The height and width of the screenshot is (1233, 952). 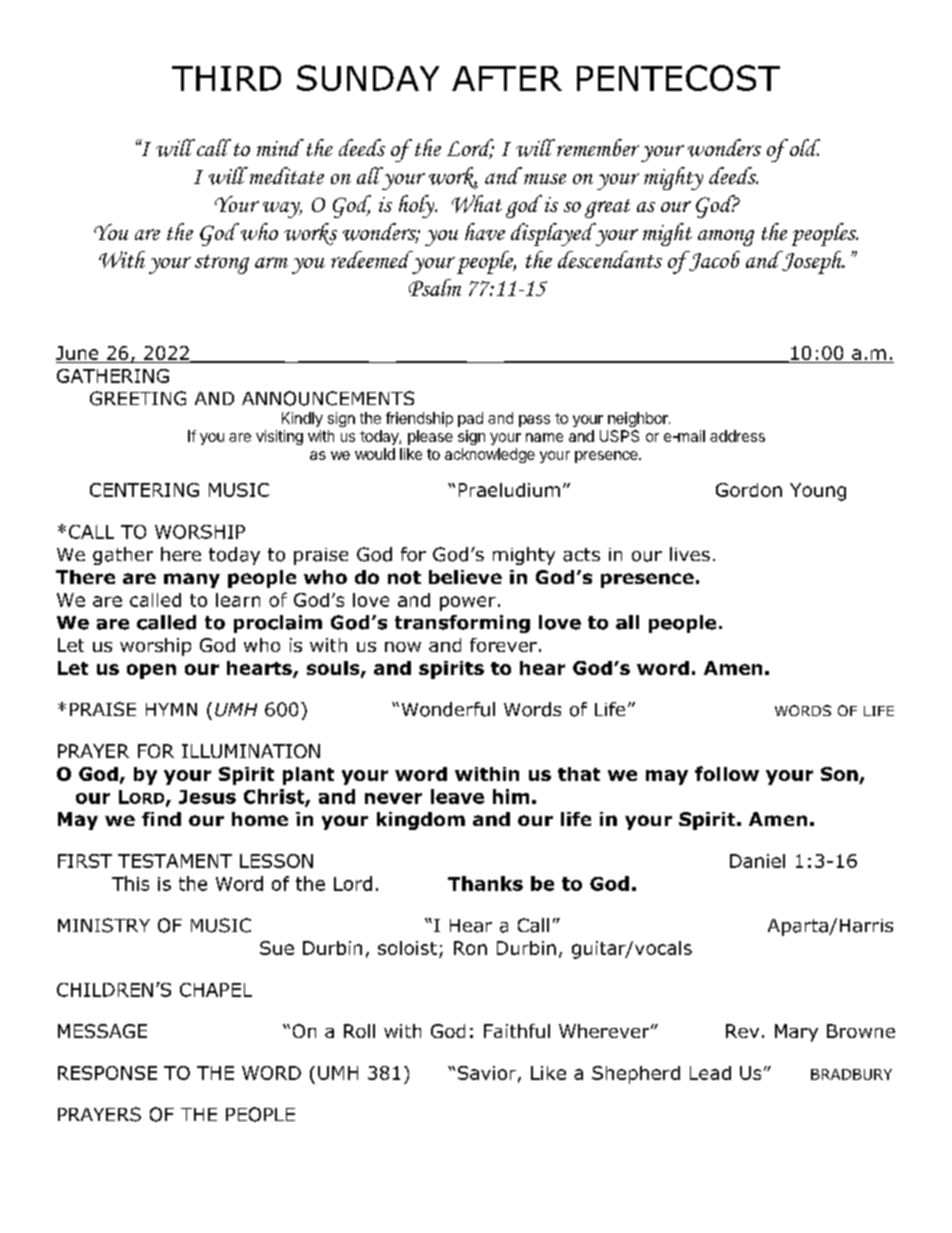 I want to click on MESSAGE, so click(x=102, y=1031).
